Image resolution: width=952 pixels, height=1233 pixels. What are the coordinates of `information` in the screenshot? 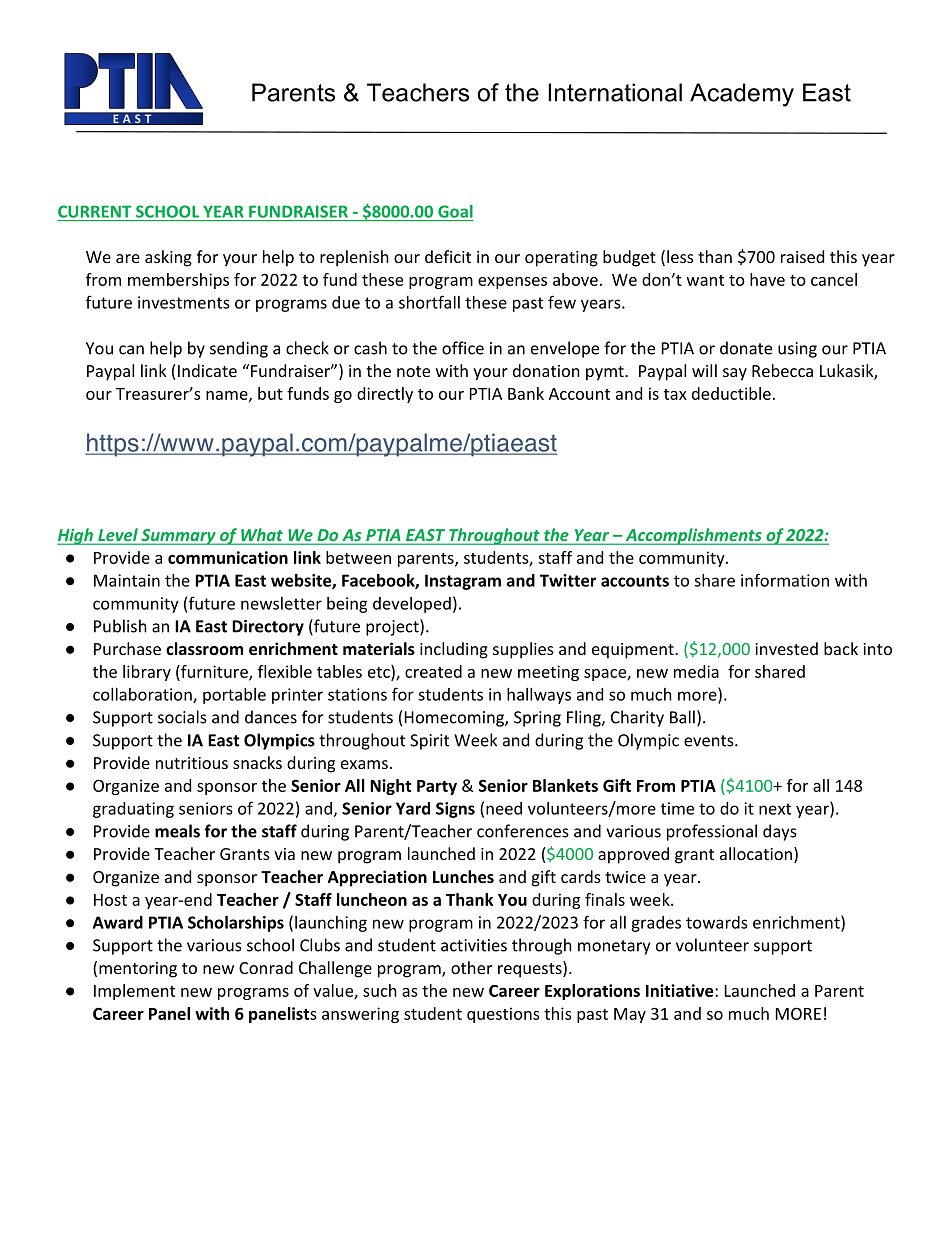 It's located at (785, 580).
